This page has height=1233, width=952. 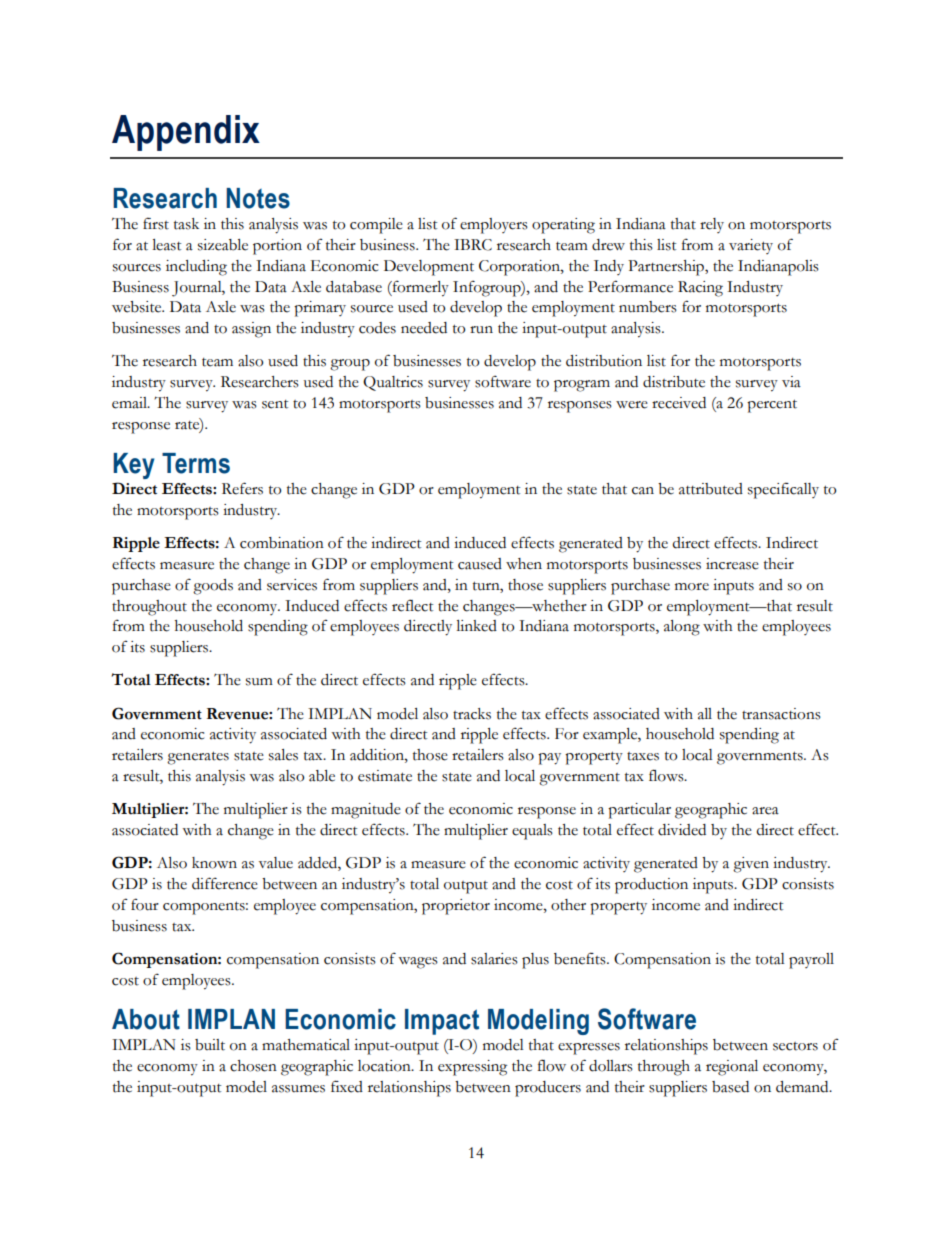 What do you see at coordinates (186, 133) in the page?
I see `Appendix` at bounding box center [186, 133].
